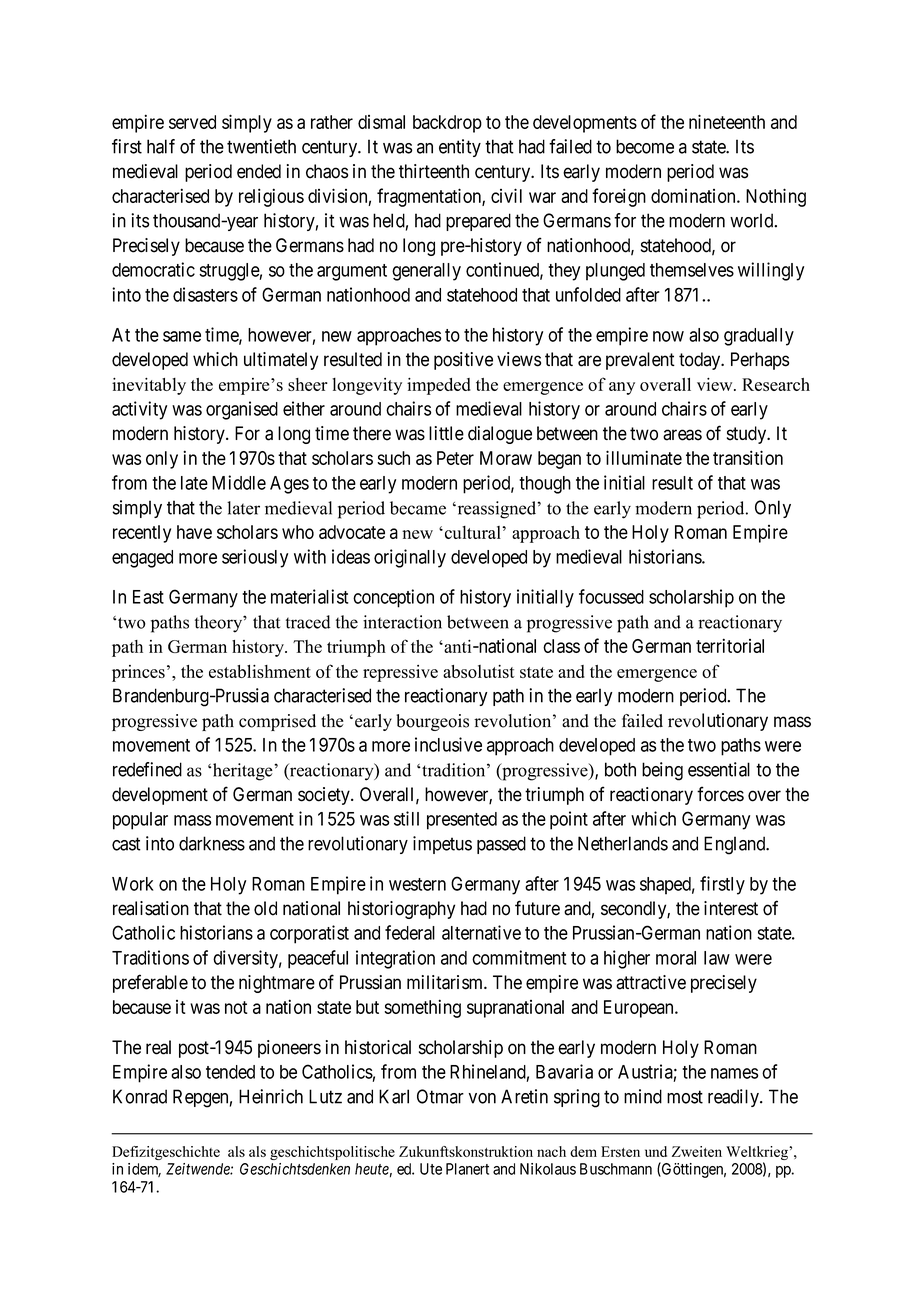  What do you see at coordinates (682, 435) in the page?
I see `areas` at bounding box center [682, 435].
